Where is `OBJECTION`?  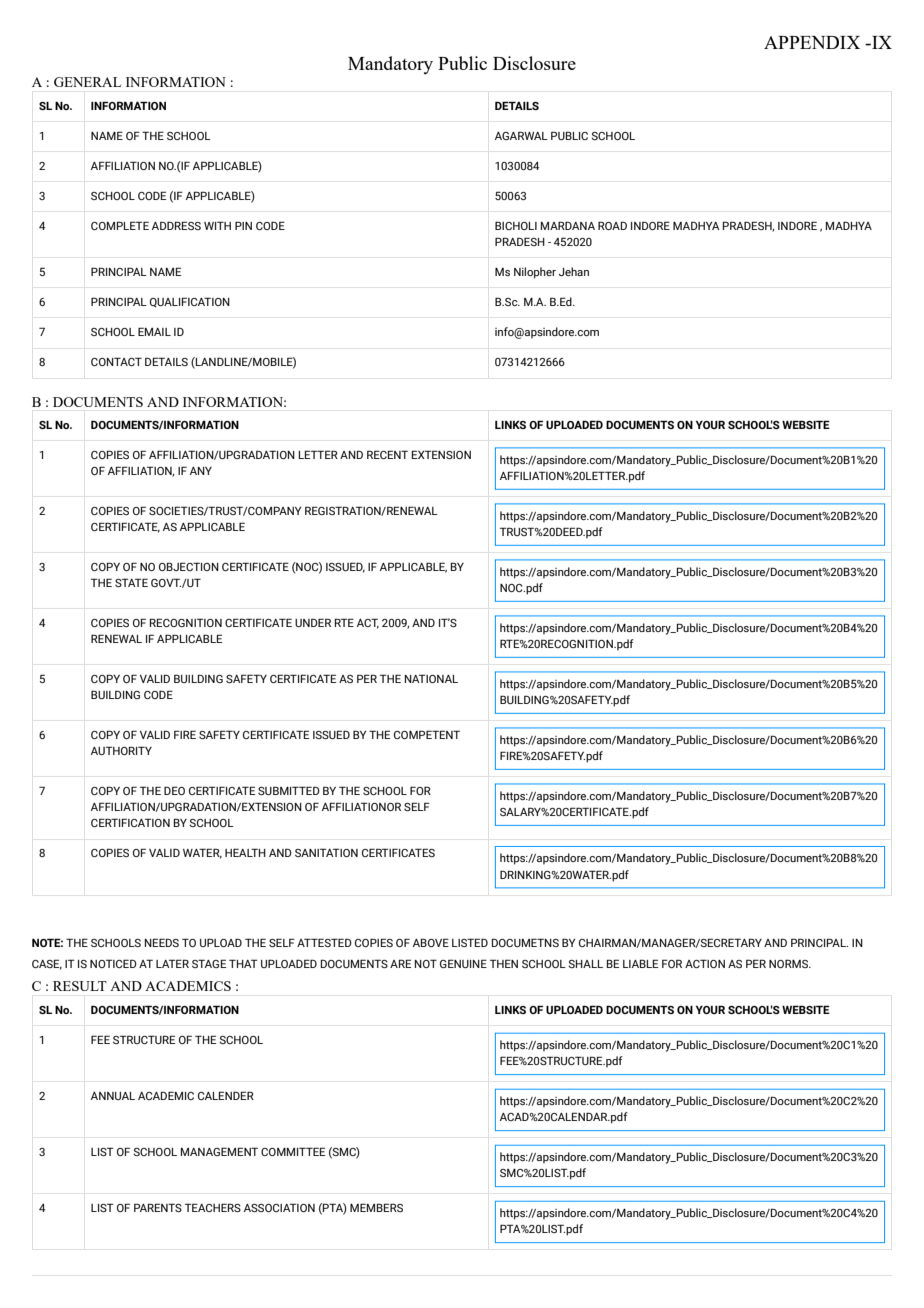
OBJECTION is located at coordinates (189, 566).
